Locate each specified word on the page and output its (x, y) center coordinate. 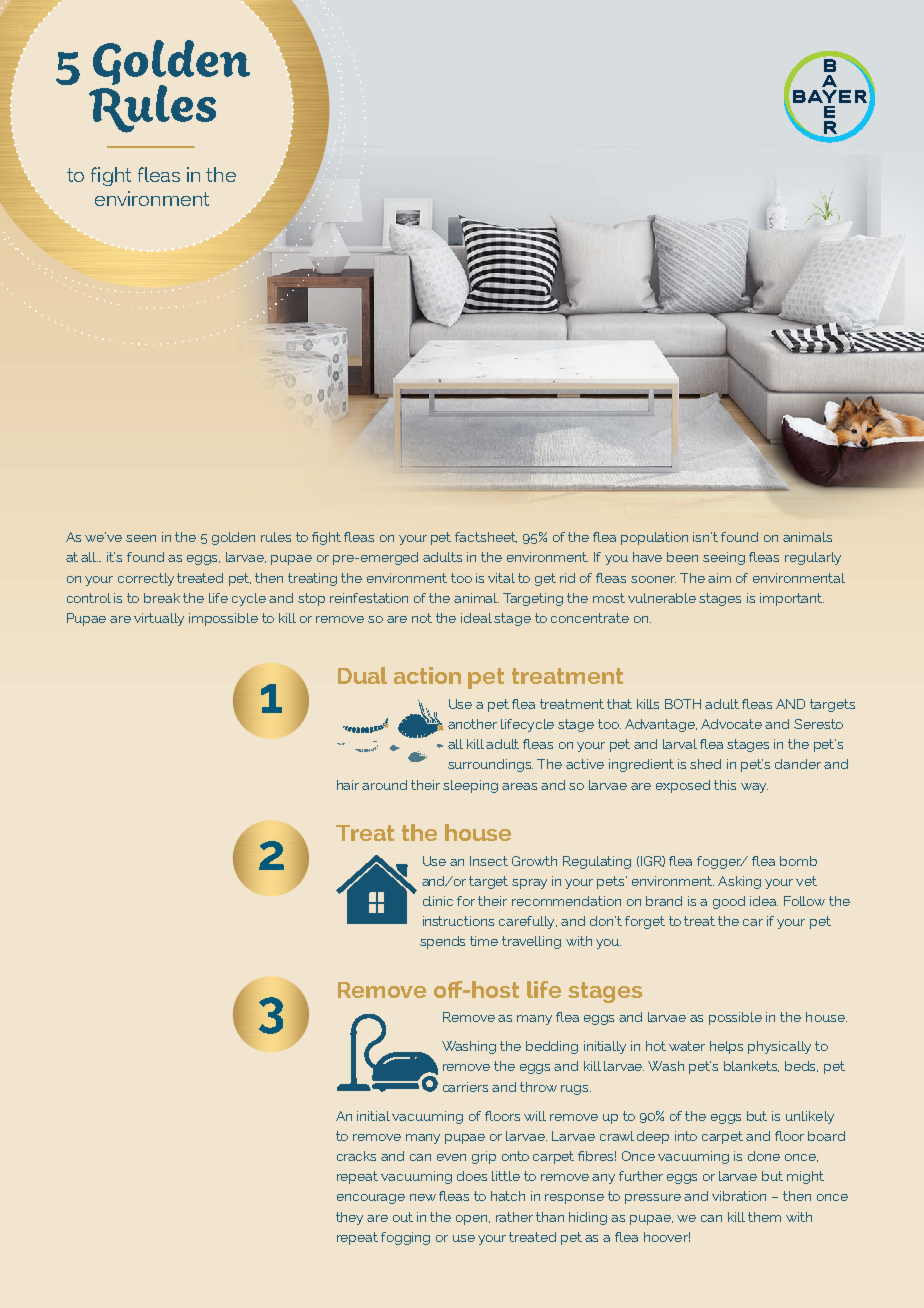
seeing (724, 558)
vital (501, 578)
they (349, 1218)
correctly (146, 579)
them (764, 1217)
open (473, 1220)
